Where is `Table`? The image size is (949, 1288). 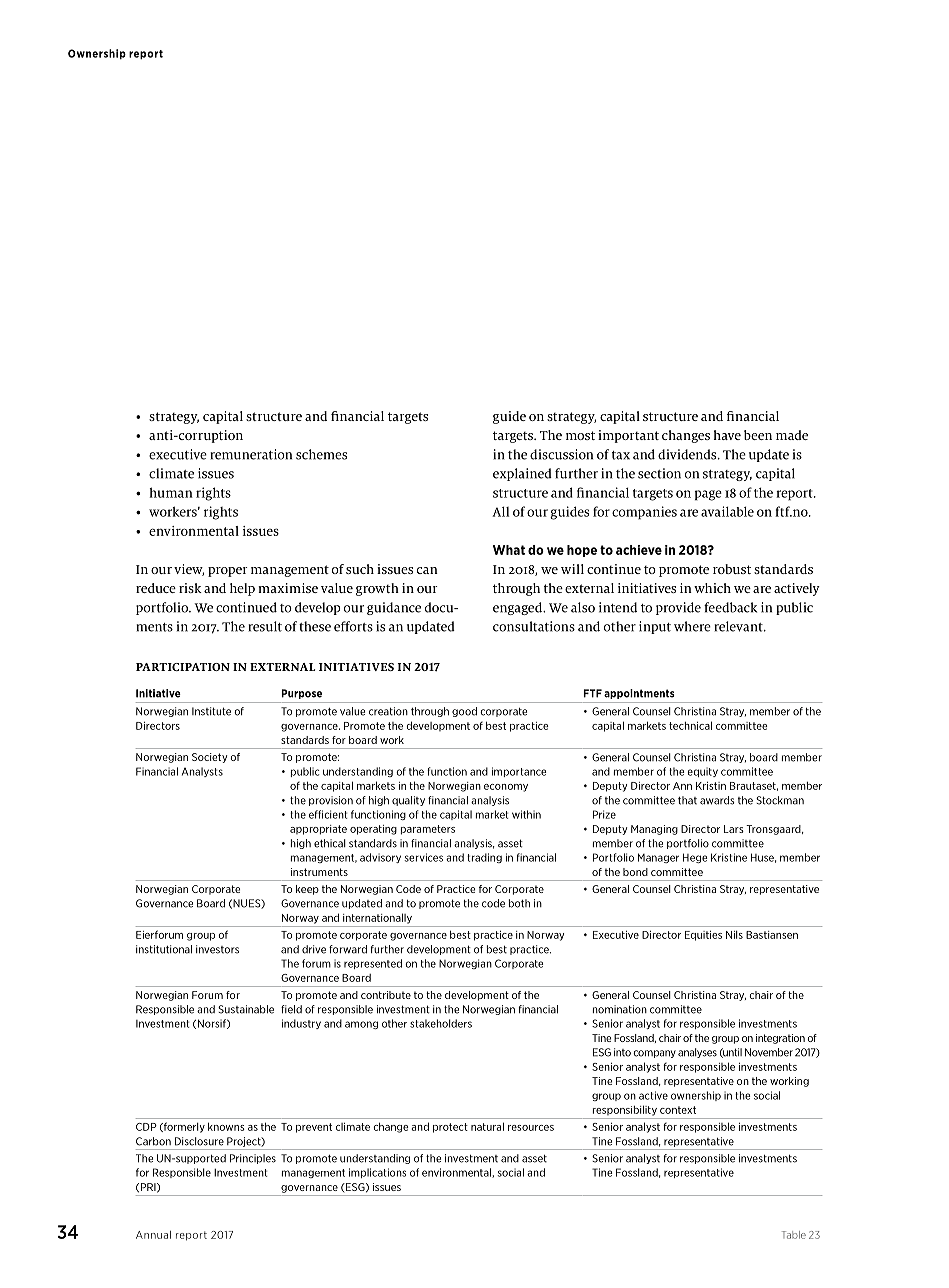
Table is located at coordinates (794, 1235).
